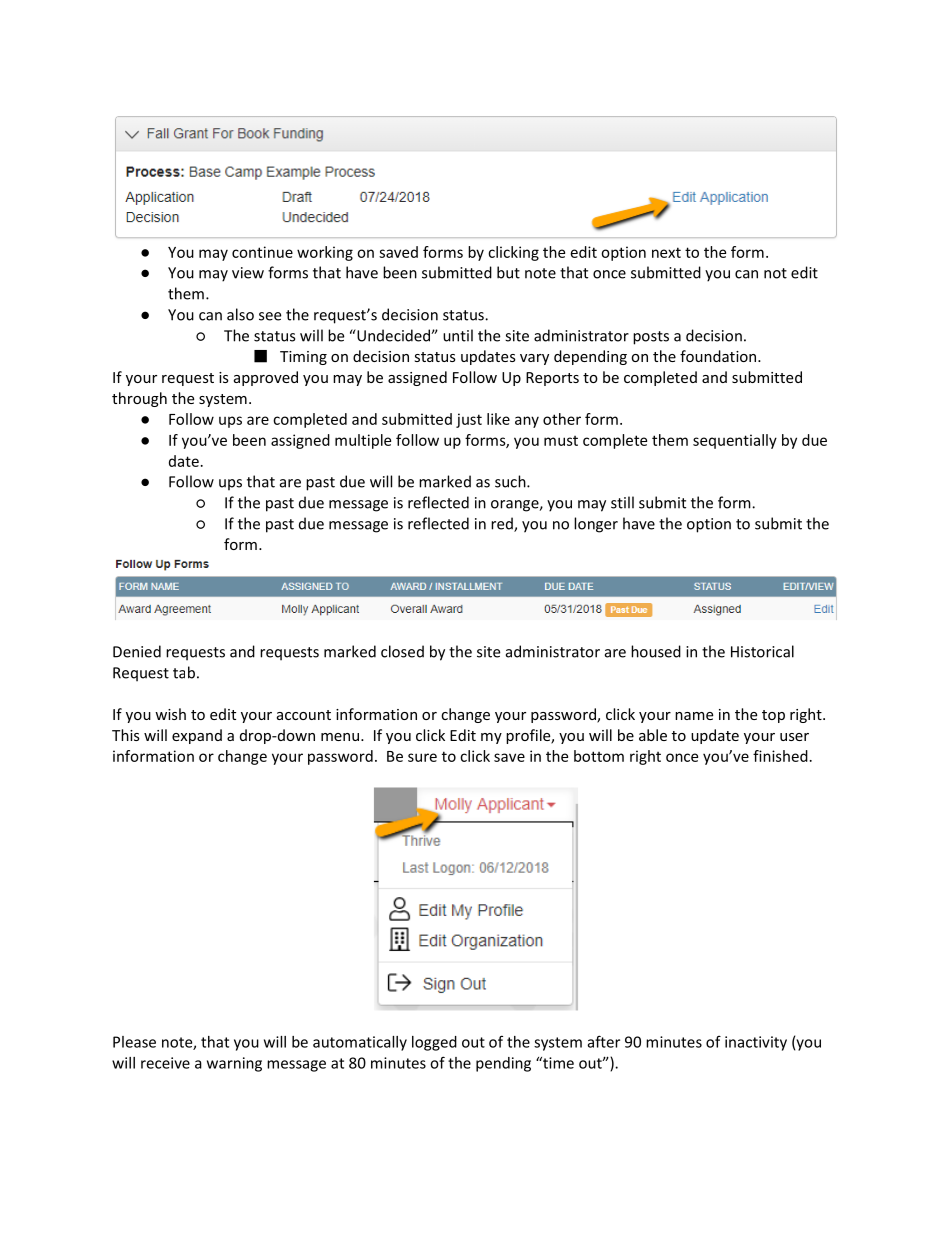 The height and width of the screenshot is (1233, 952). Describe the element at coordinates (248, 273) in the screenshot. I see `view` at that location.
